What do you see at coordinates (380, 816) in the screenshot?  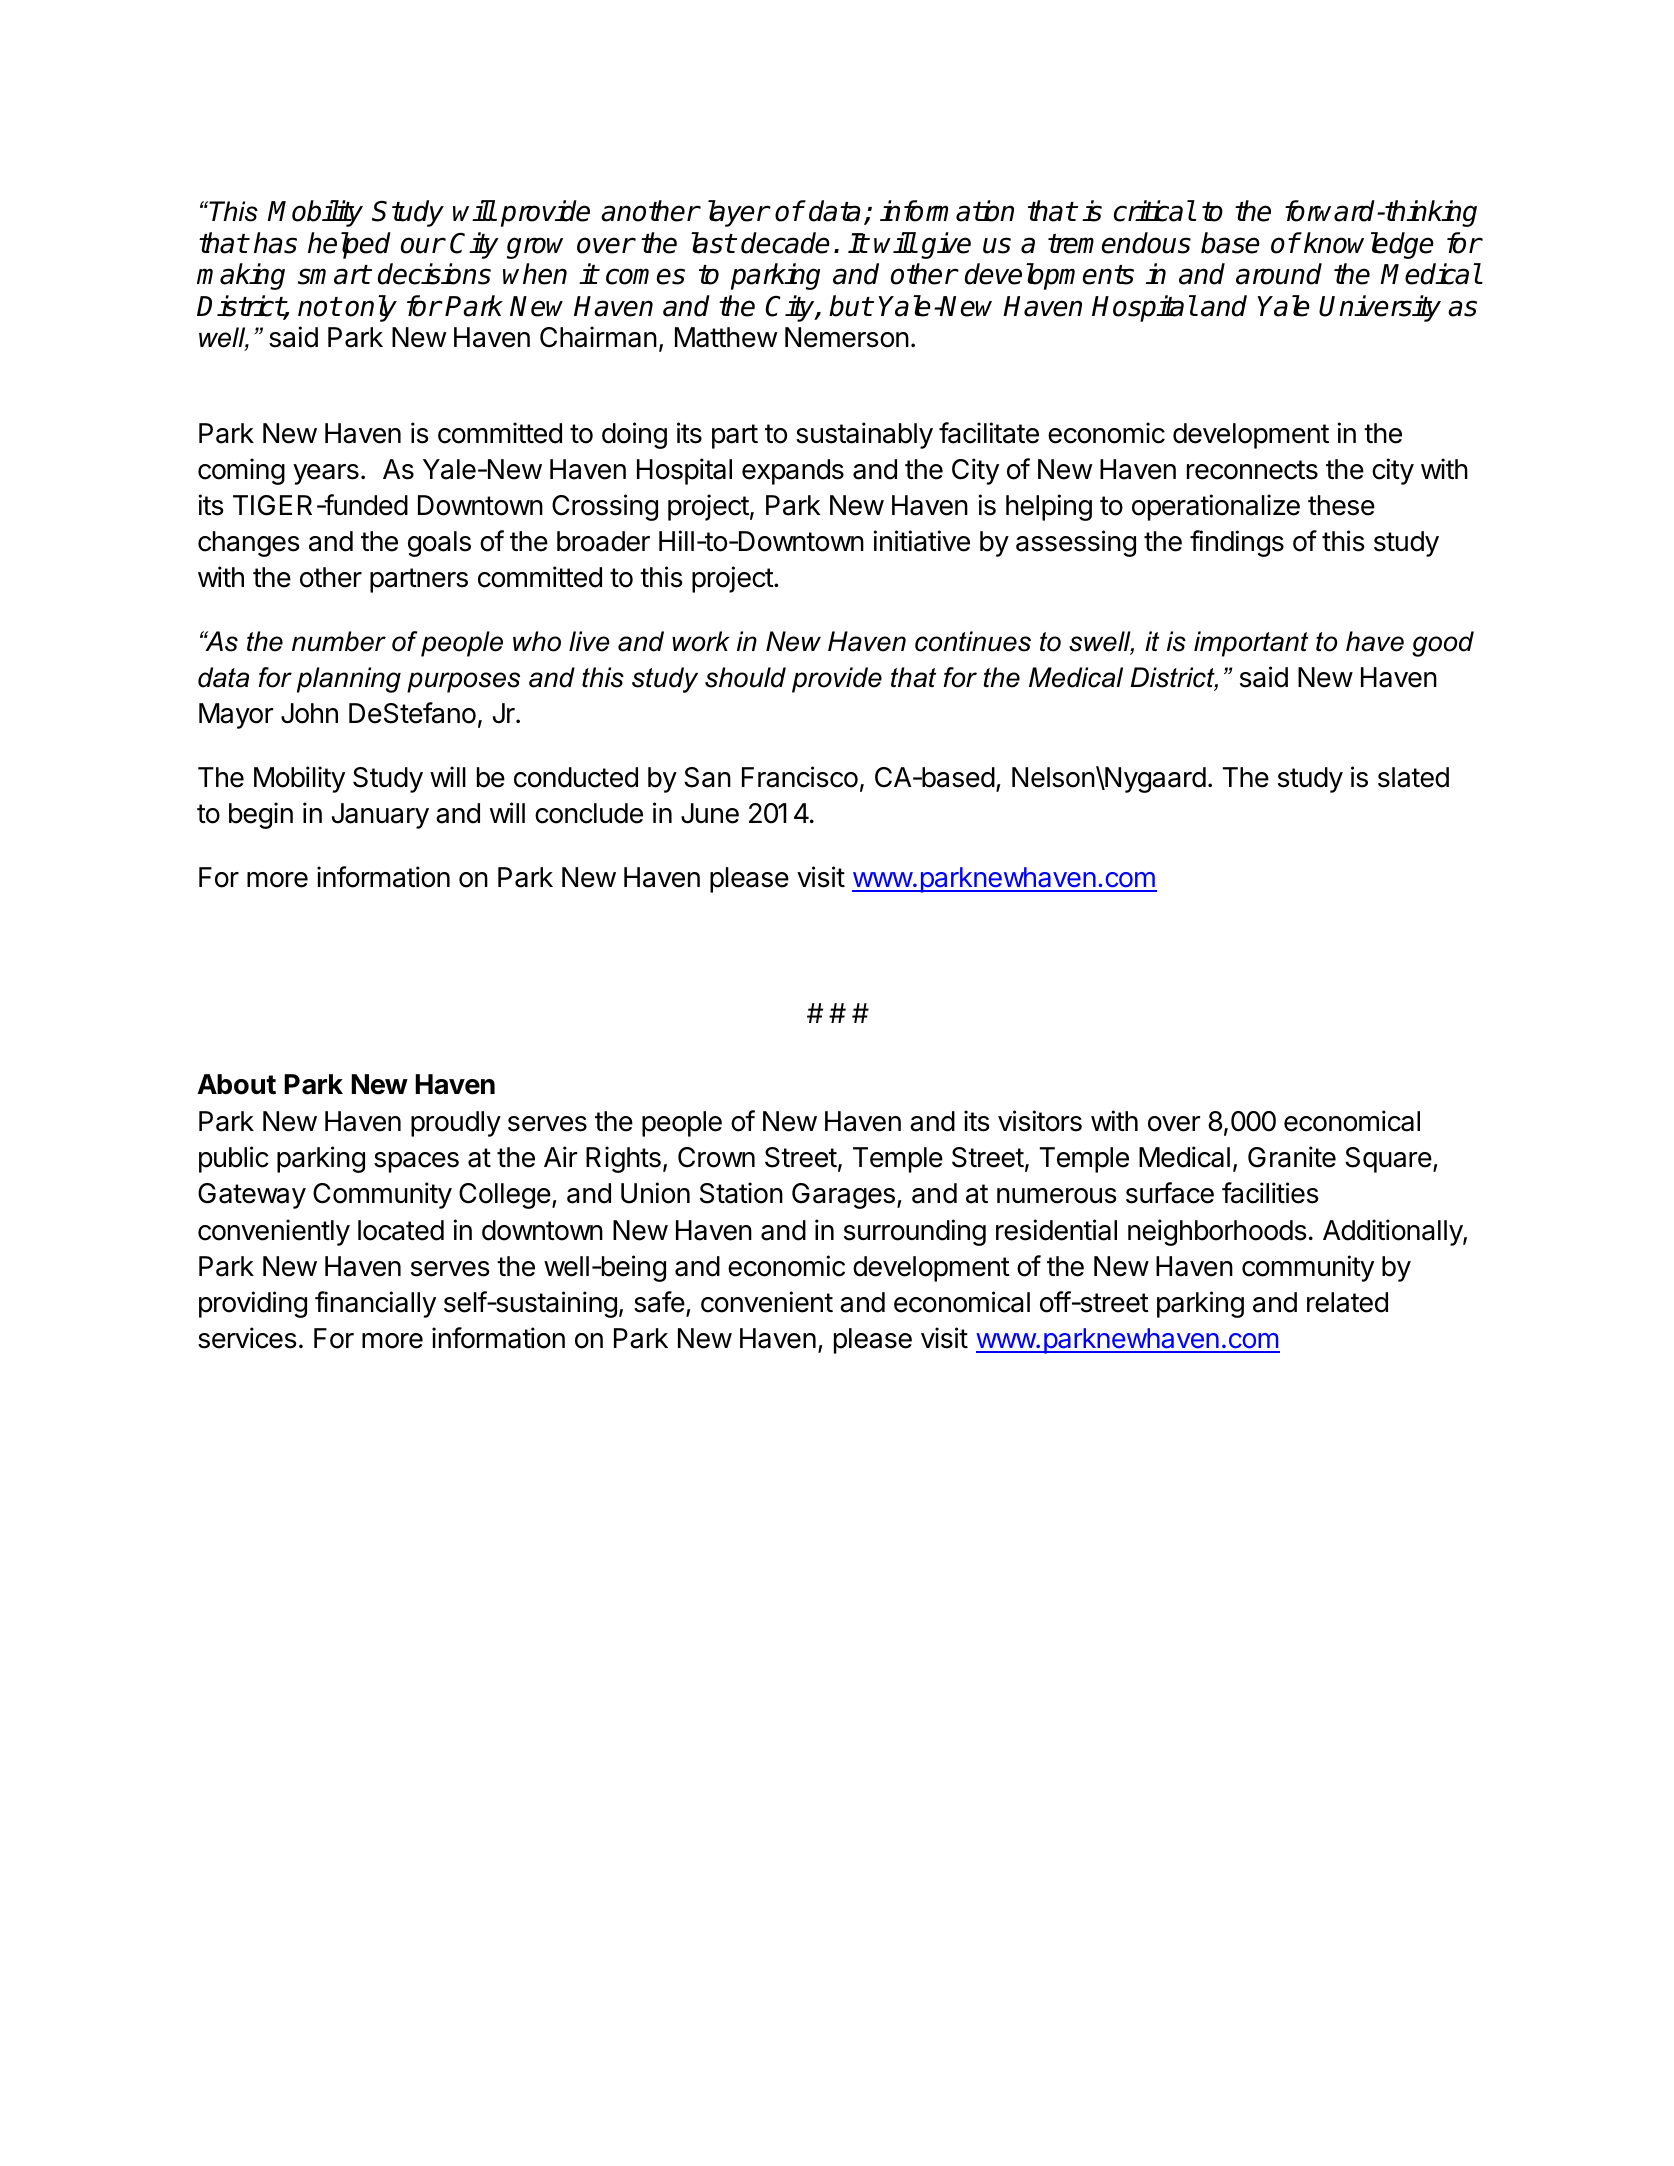 I see `January` at bounding box center [380, 816].
